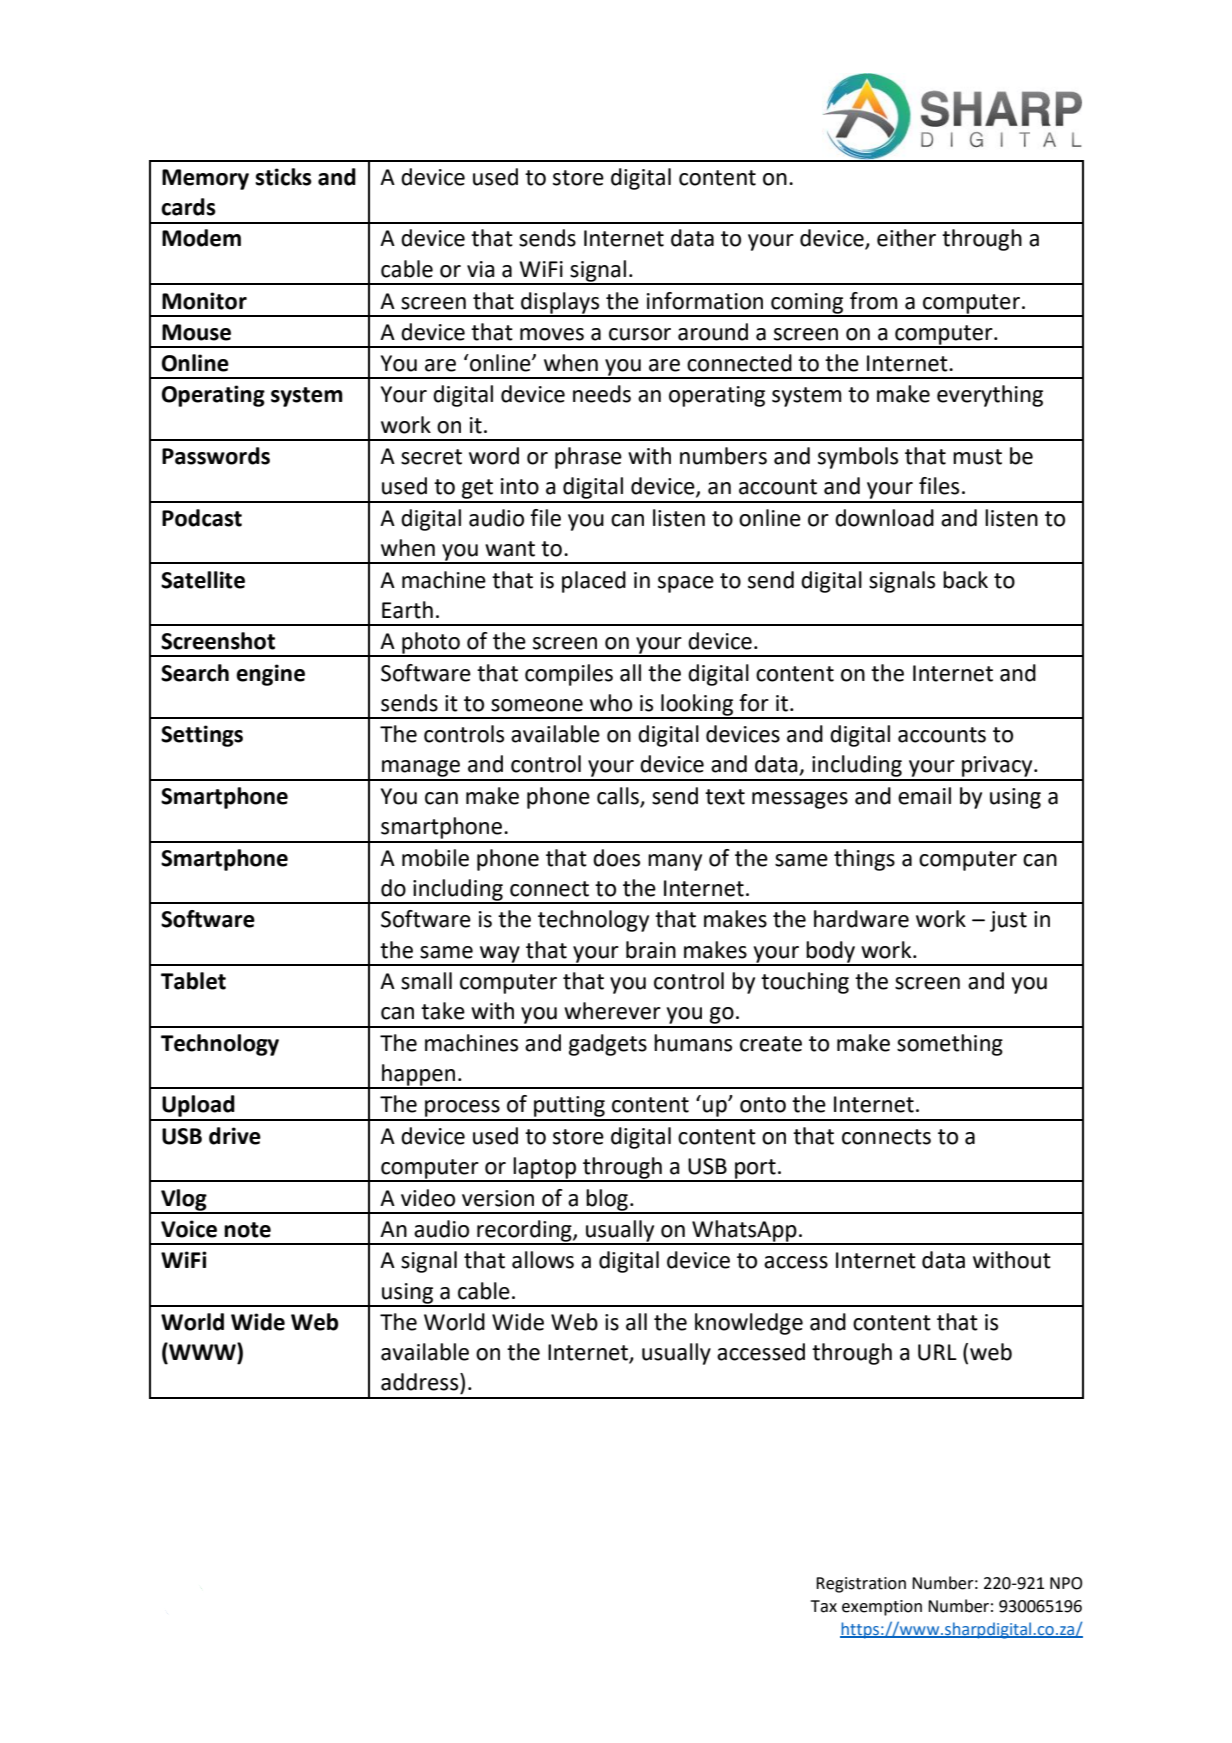 The width and height of the document is (1232, 1743). I want to click on does, so click(616, 858).
